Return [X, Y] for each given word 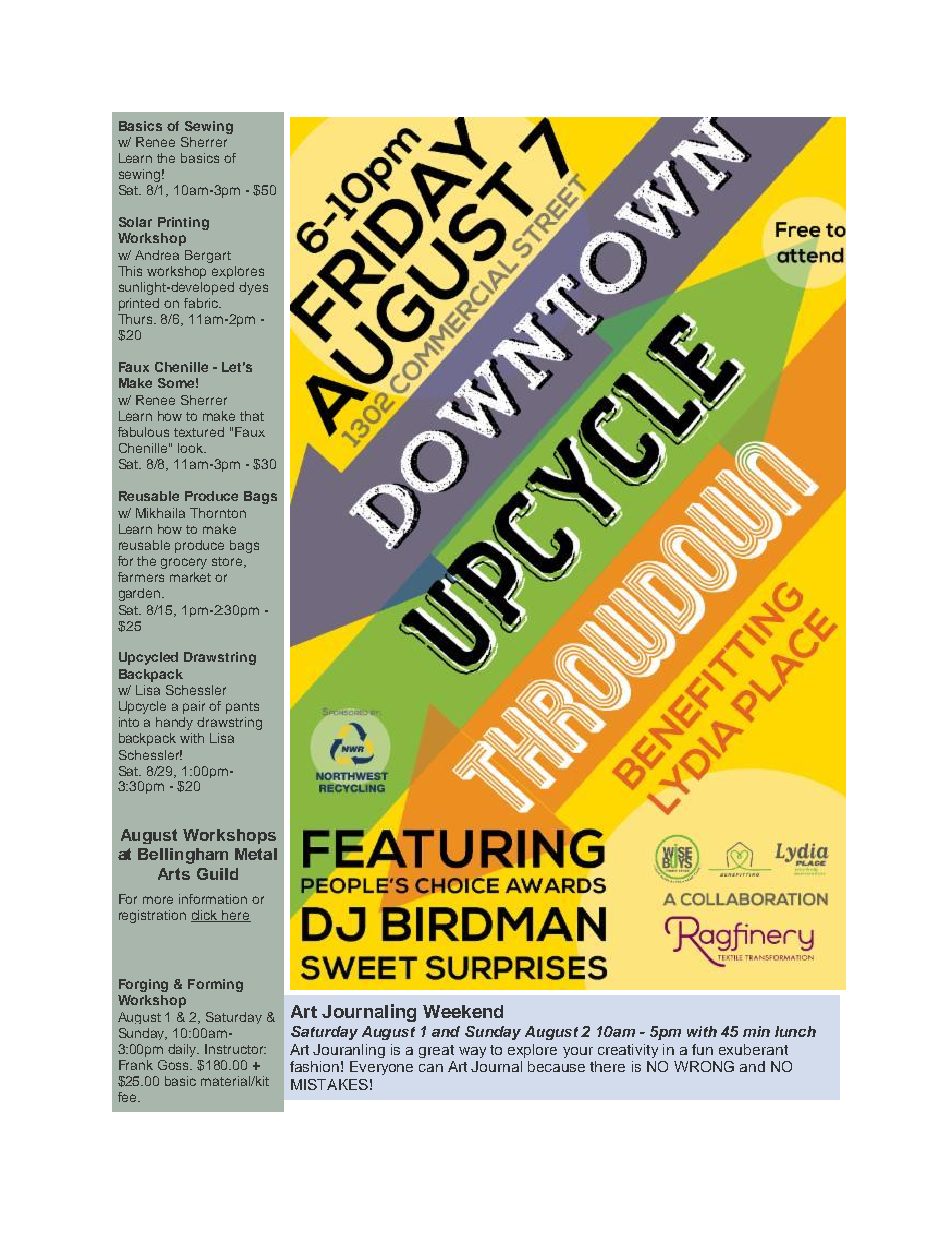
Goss [175, 1065]
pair [194, 707]
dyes [253, 288]
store [228, 562]
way [472, 1052]
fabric [202, 303]
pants [242, 708]
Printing [183, 223]
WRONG [704, 1066]
